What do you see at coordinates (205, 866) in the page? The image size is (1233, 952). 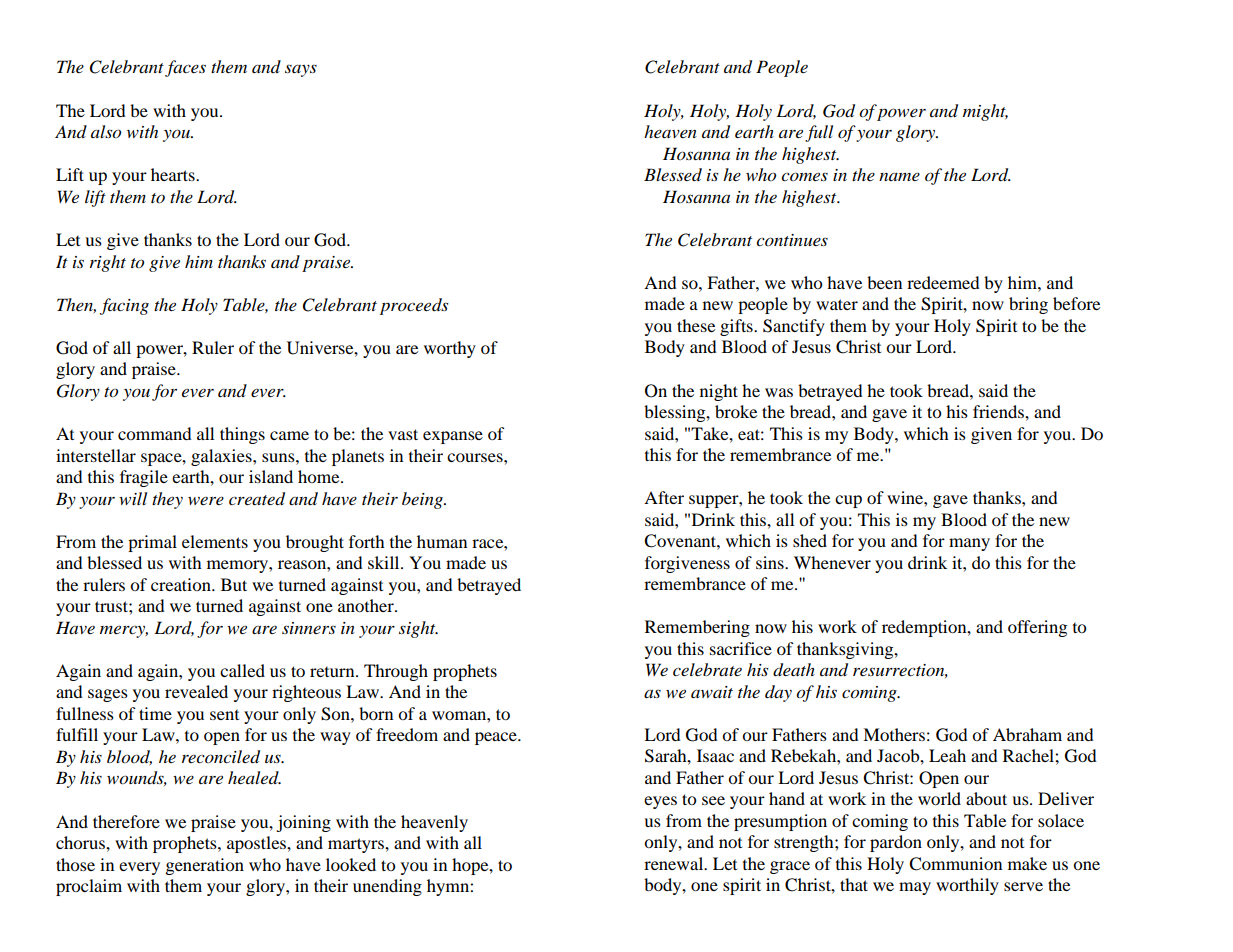 I see `generation` at bounding box center [205, 866].
